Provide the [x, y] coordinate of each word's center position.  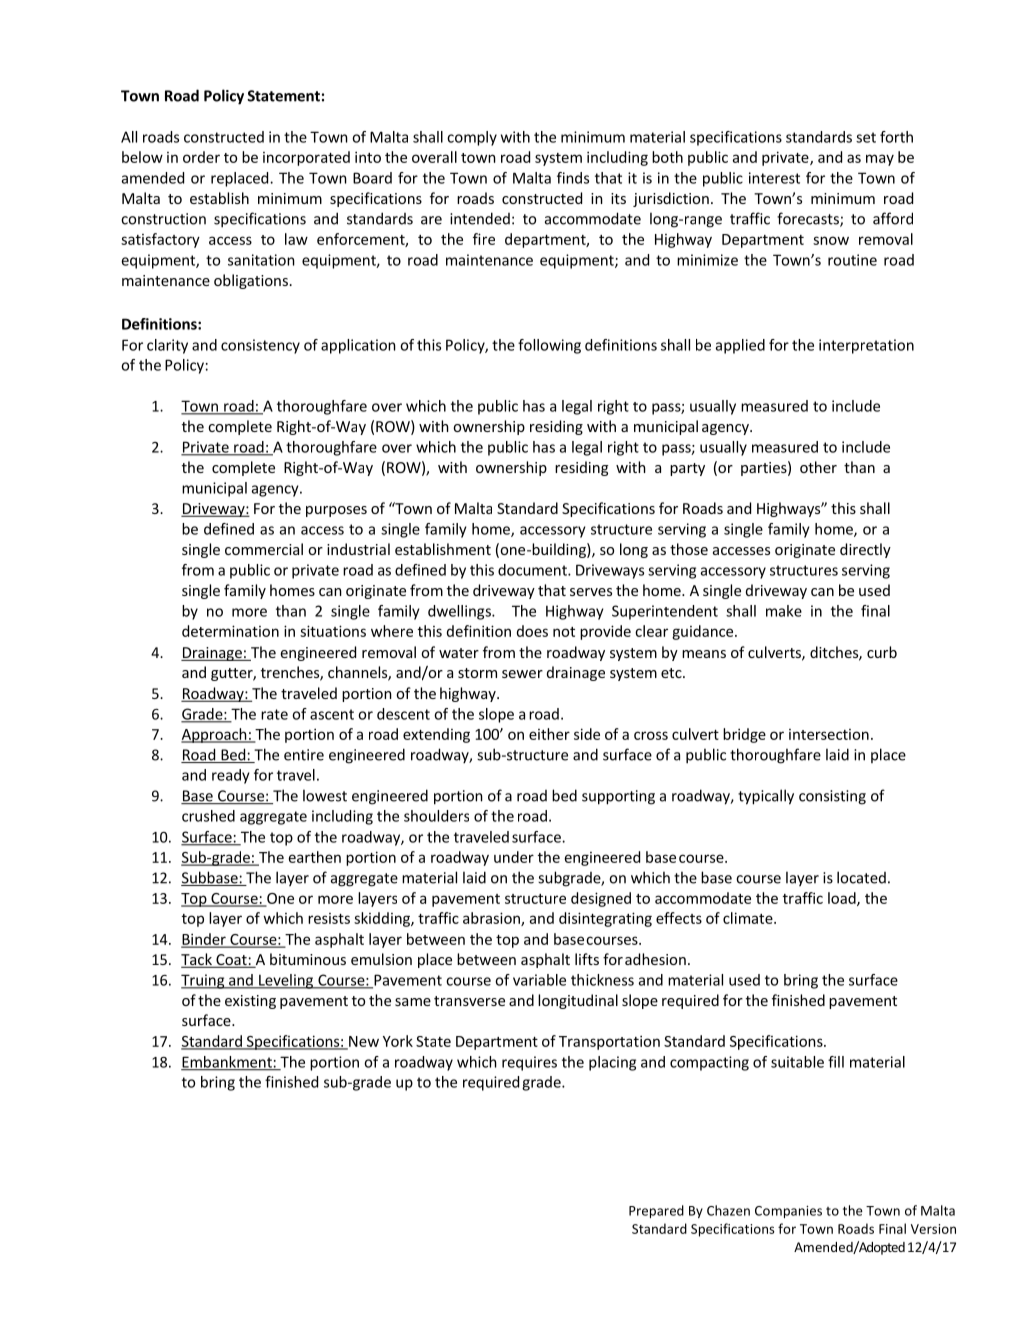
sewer [522, 674]
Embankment [227, 1063]
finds [573, 178]
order [201, 157]
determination [230, 631]
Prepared [656, 1211]
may [880, 160]
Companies [788, 1212]
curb [882, 652]
